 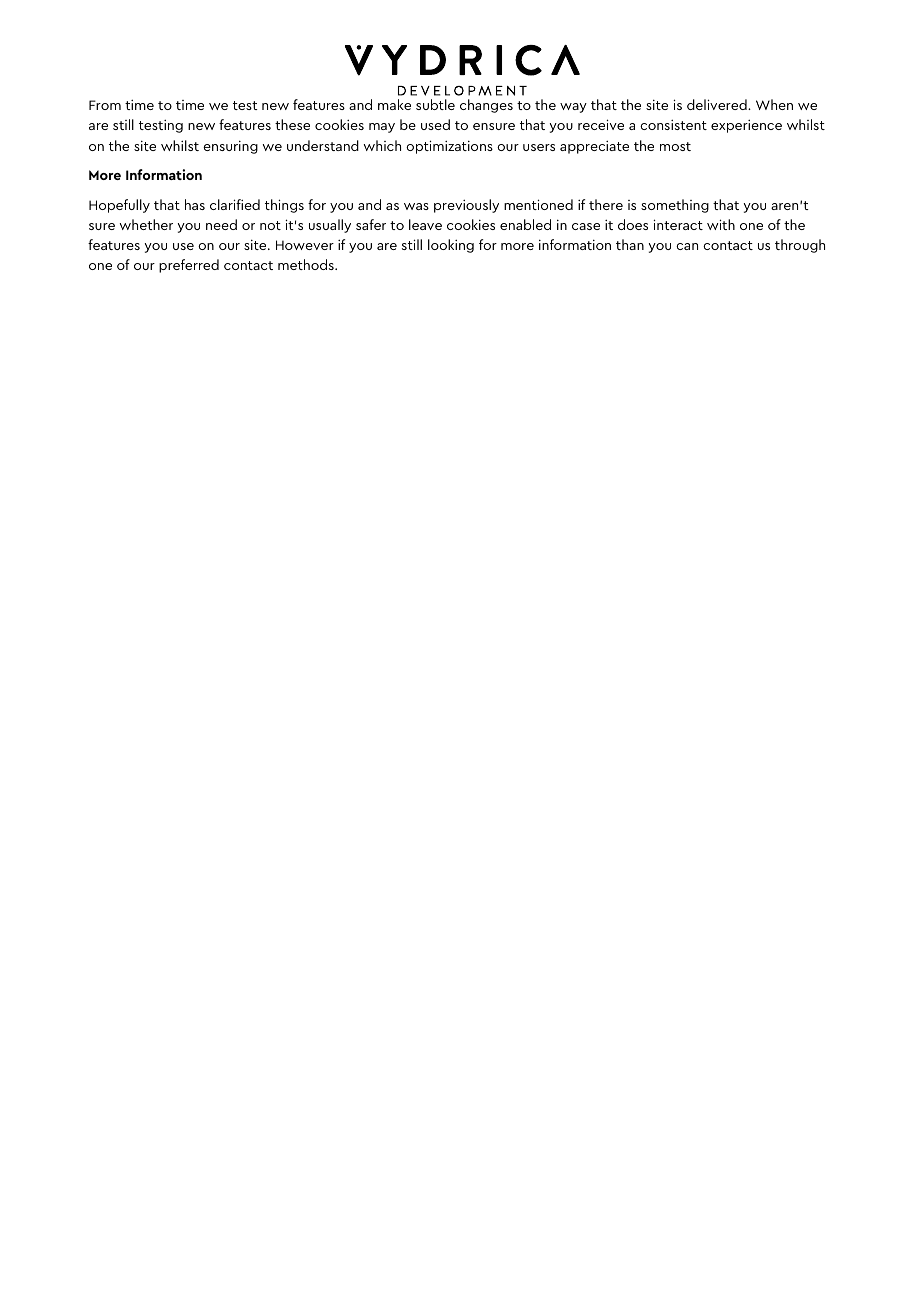 I want to click on previously, so click(x=466, y=206).
